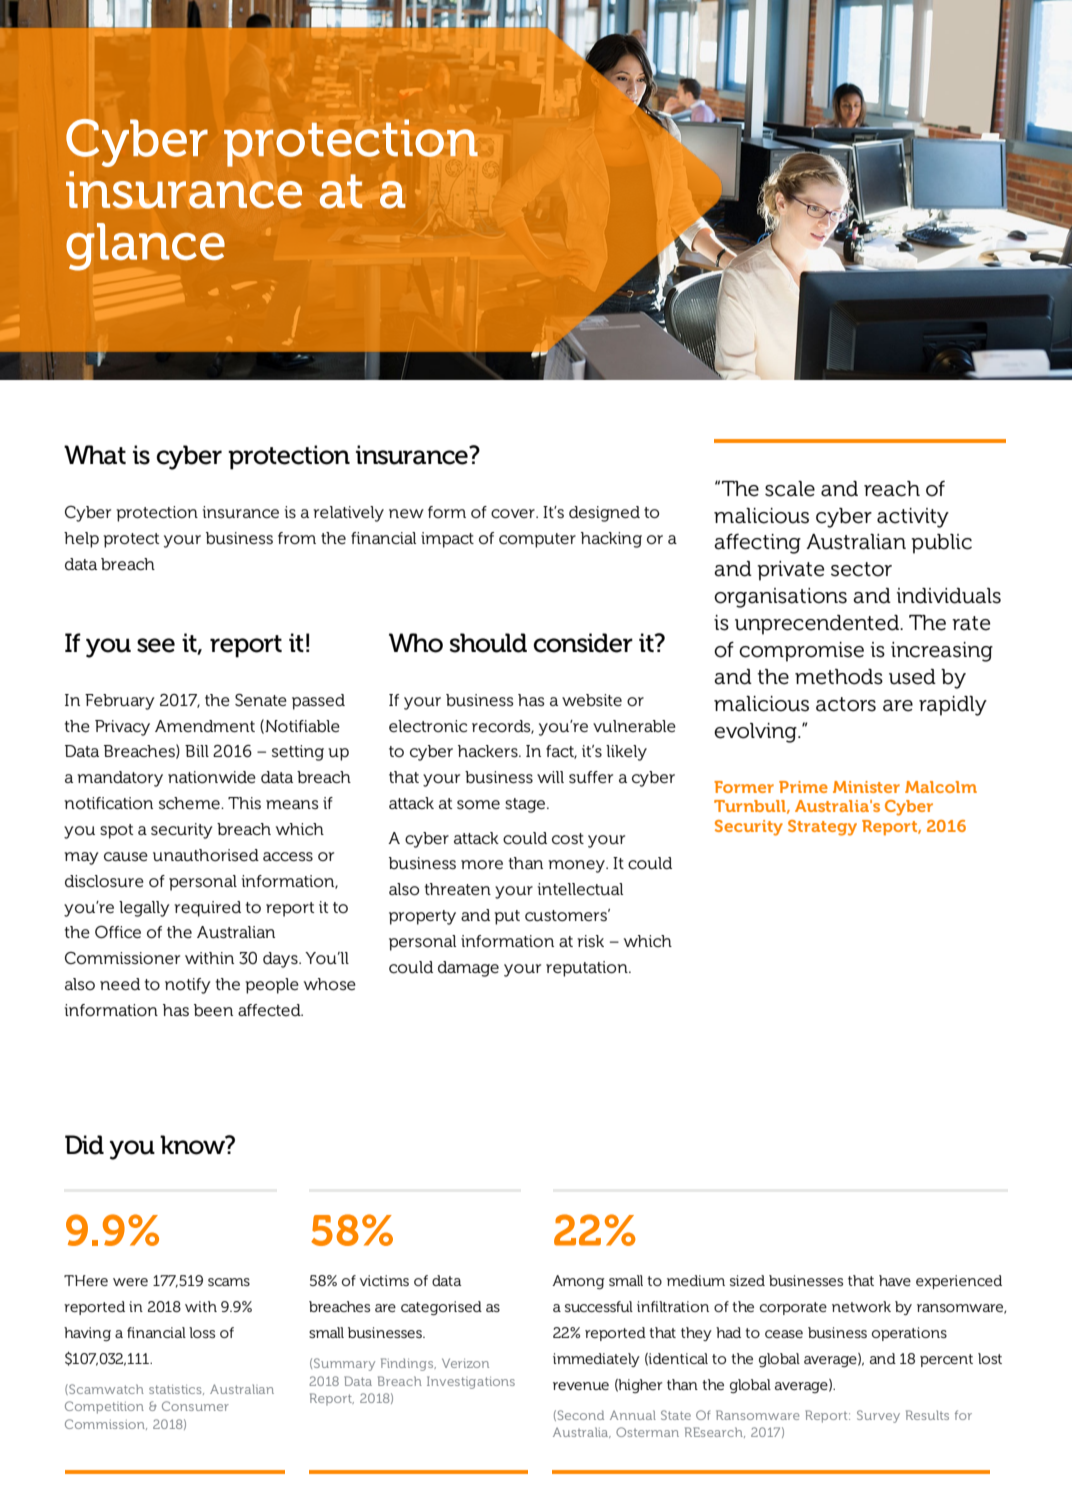  I want to click on Did, so click(84, 1145).
